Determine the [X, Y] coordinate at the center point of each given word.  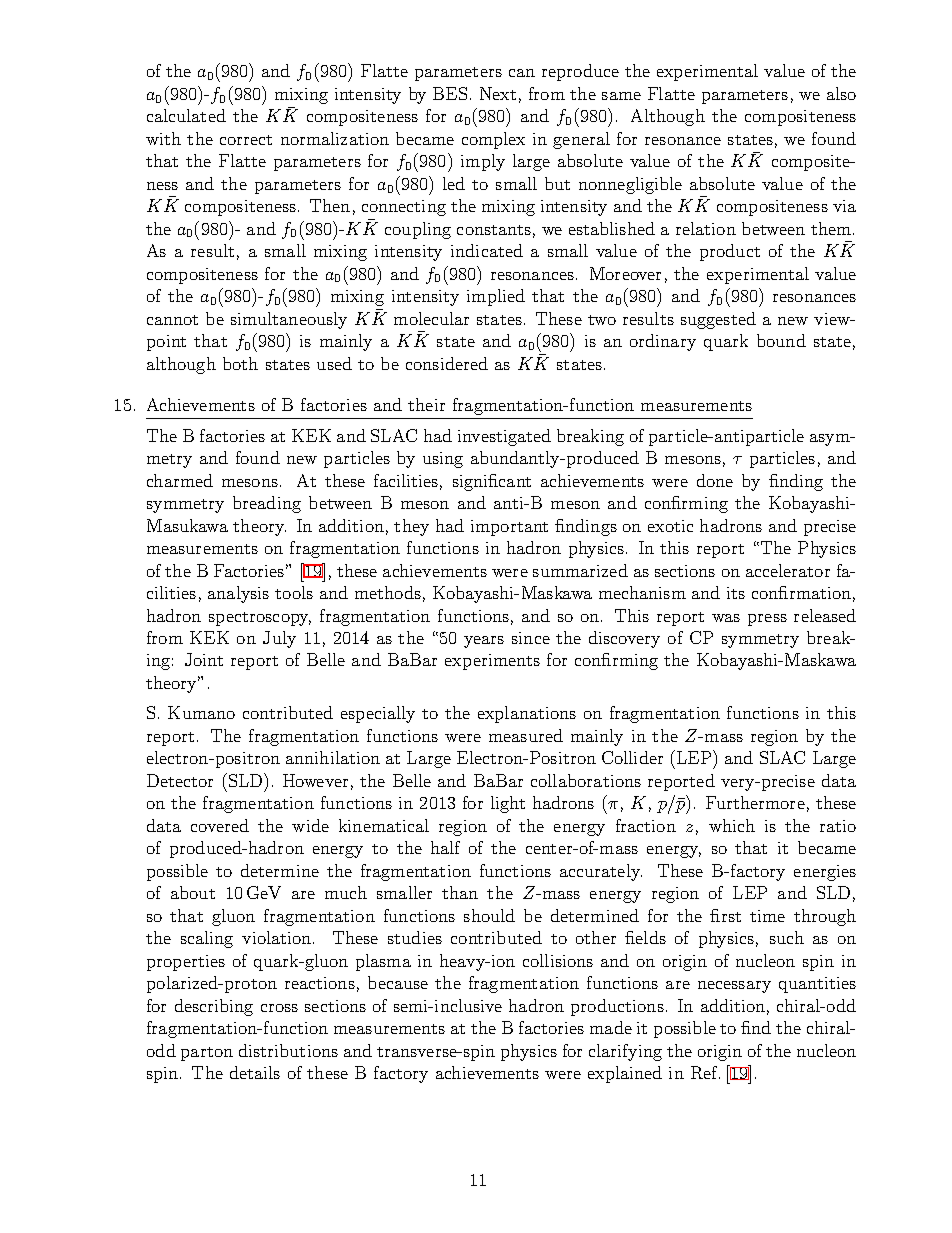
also [841, 93]
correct [246, 140]
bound [781, 340]
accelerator [788, 570]
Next [498, 93]
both [240, 363]
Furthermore [755, 802]
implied [496, 297]
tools [294, 592]
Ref [705, 1072]
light [508, 804]
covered [220, 825]
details [255, 1072]
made [611, 1027]
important [509, 528]
